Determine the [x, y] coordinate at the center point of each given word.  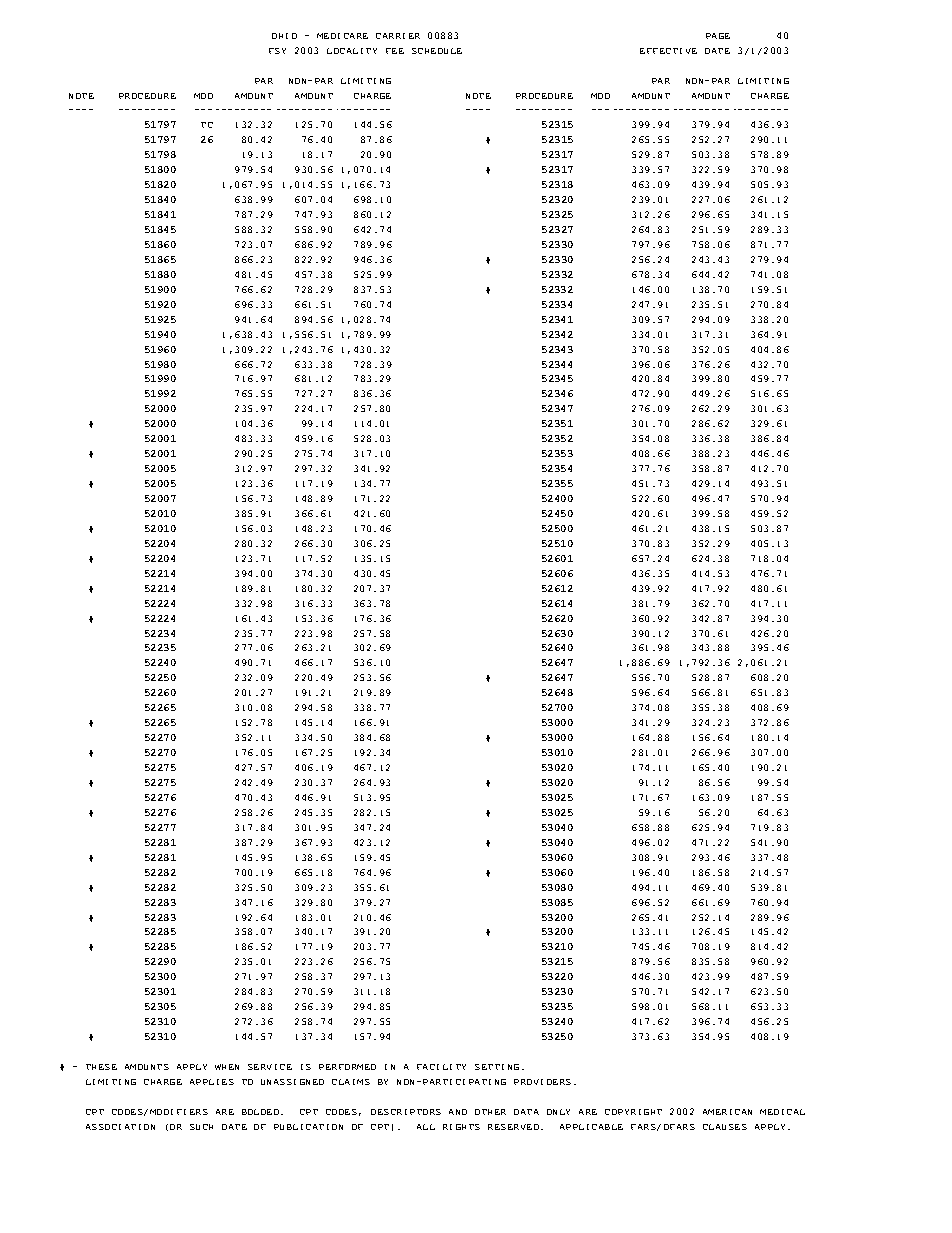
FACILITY [441, 1067]
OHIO [284, 36]
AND [458, 1112]
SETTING [497, 1067]
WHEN [227, 1067]
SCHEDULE [437, 51]
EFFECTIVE [668, 51]
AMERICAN [727, 1112]
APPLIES [212, 1082]
